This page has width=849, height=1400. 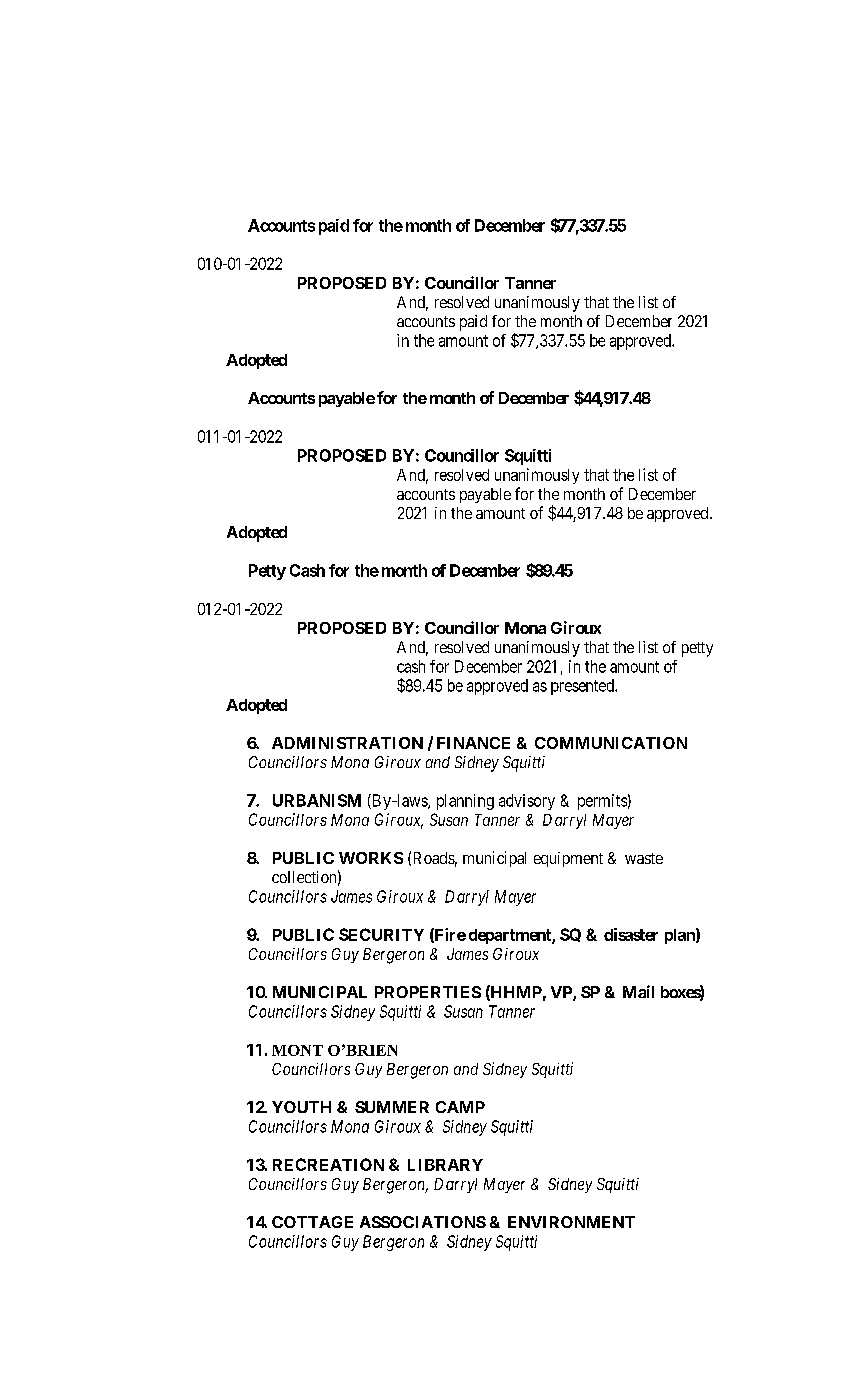 I want to click on ASSOCIATIONS, so click(x=423, y=1222).
